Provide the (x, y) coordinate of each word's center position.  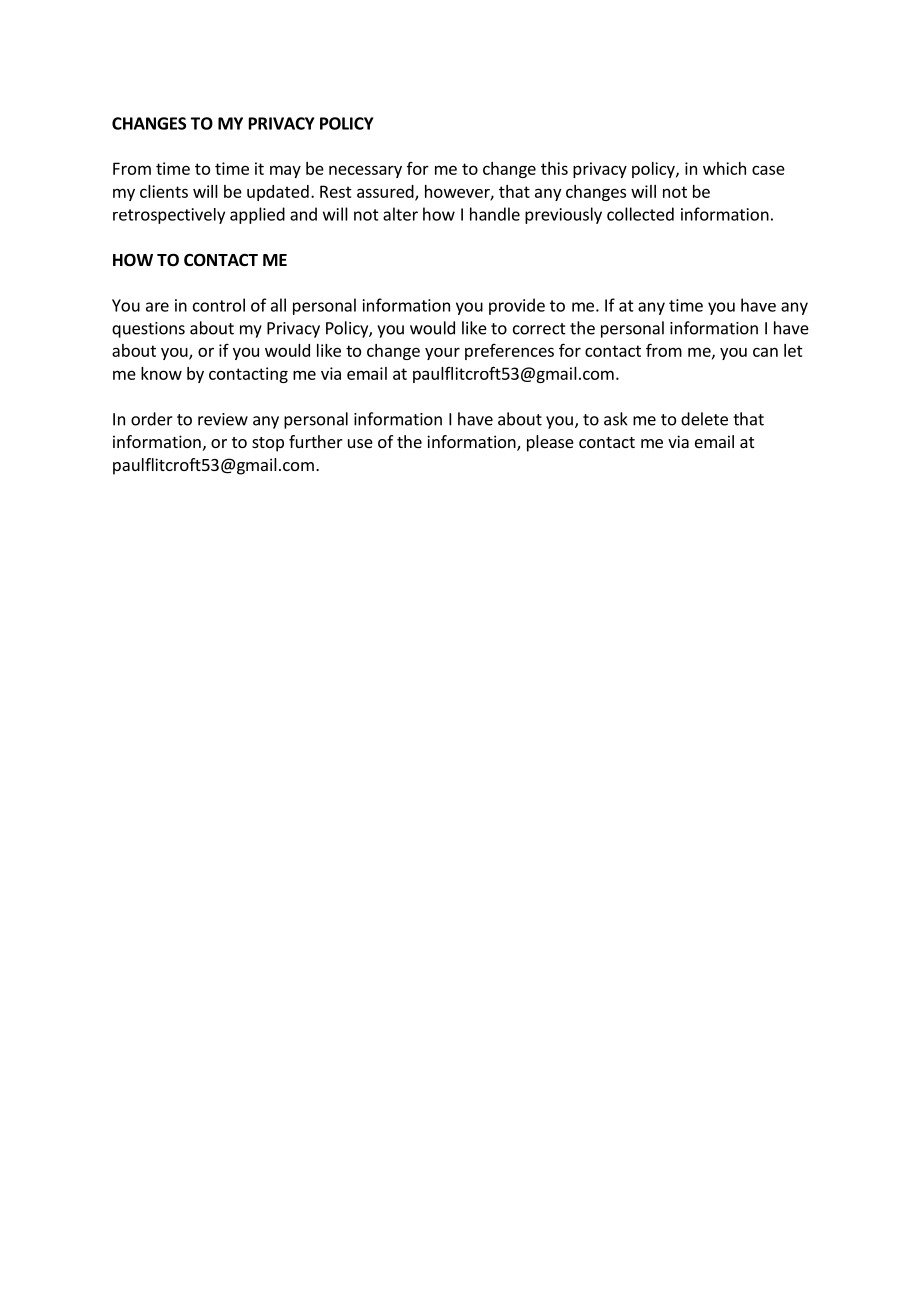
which (724, 168)
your (442, 353)
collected (640, 214)
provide (517, 306)
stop (268, 444)
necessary (365, 171)
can (765, 352)
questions (148, 330)
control (219, 305)
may (285, 171)
